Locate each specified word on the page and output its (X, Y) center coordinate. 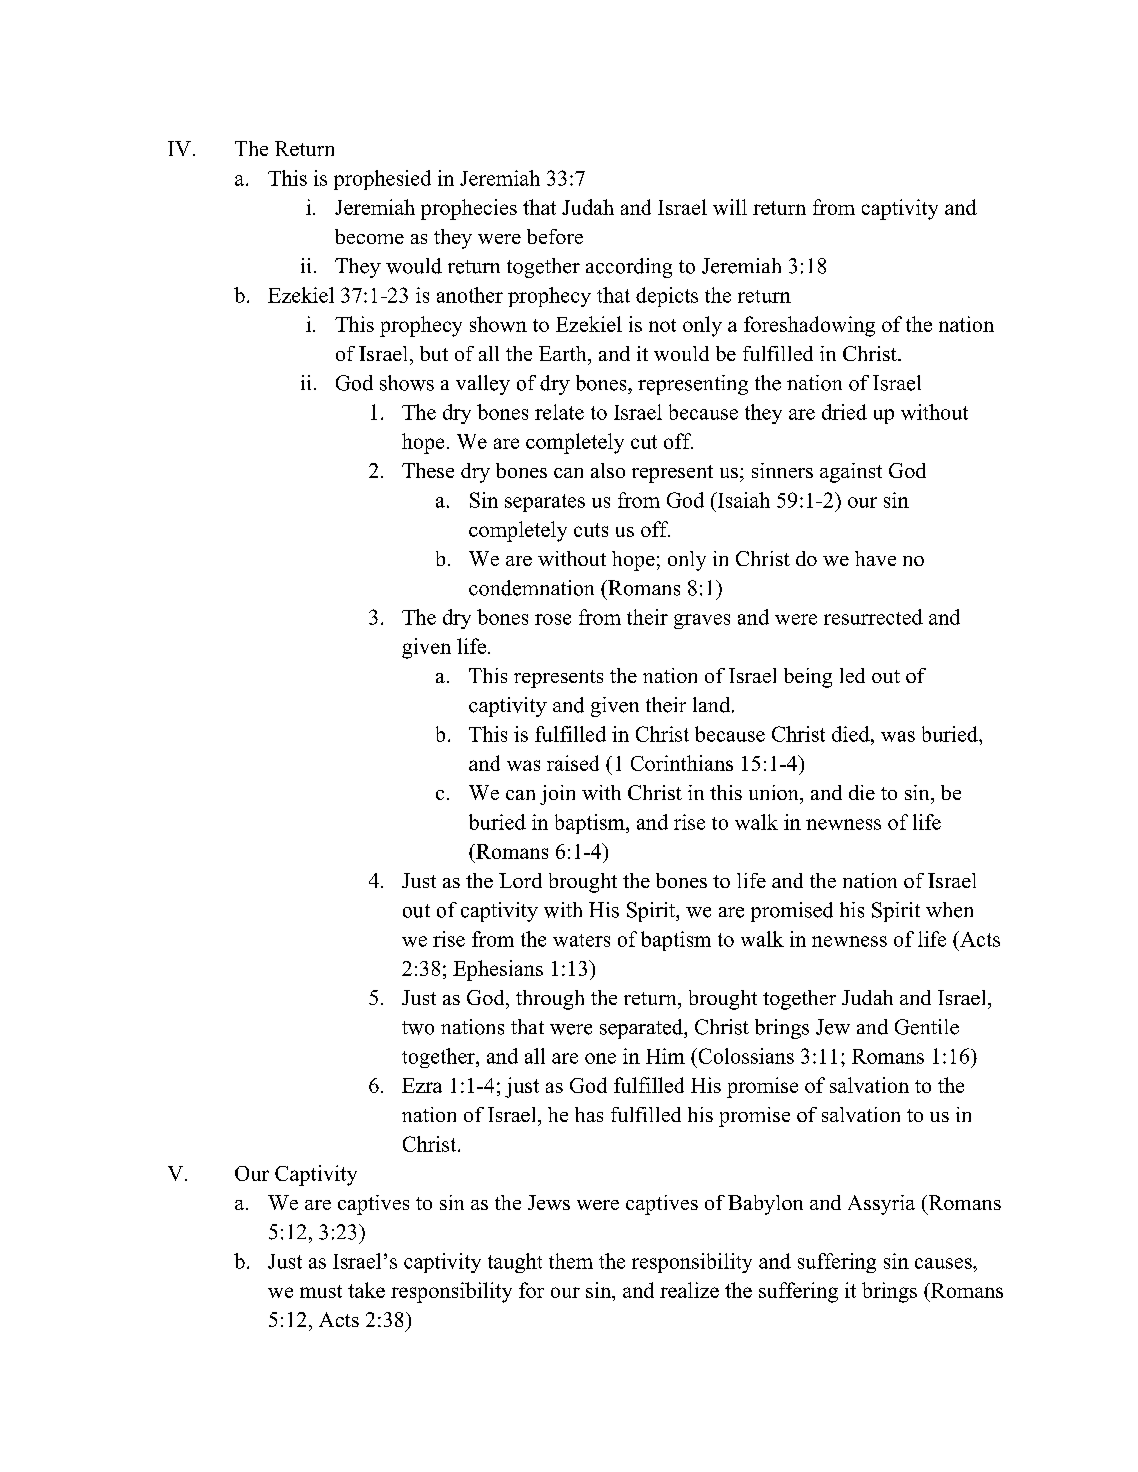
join (557, 795)
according (629, 268)
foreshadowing (809, 326)
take (366, 1290)
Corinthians (682, 763)
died (852, 734)
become (369, 236)
